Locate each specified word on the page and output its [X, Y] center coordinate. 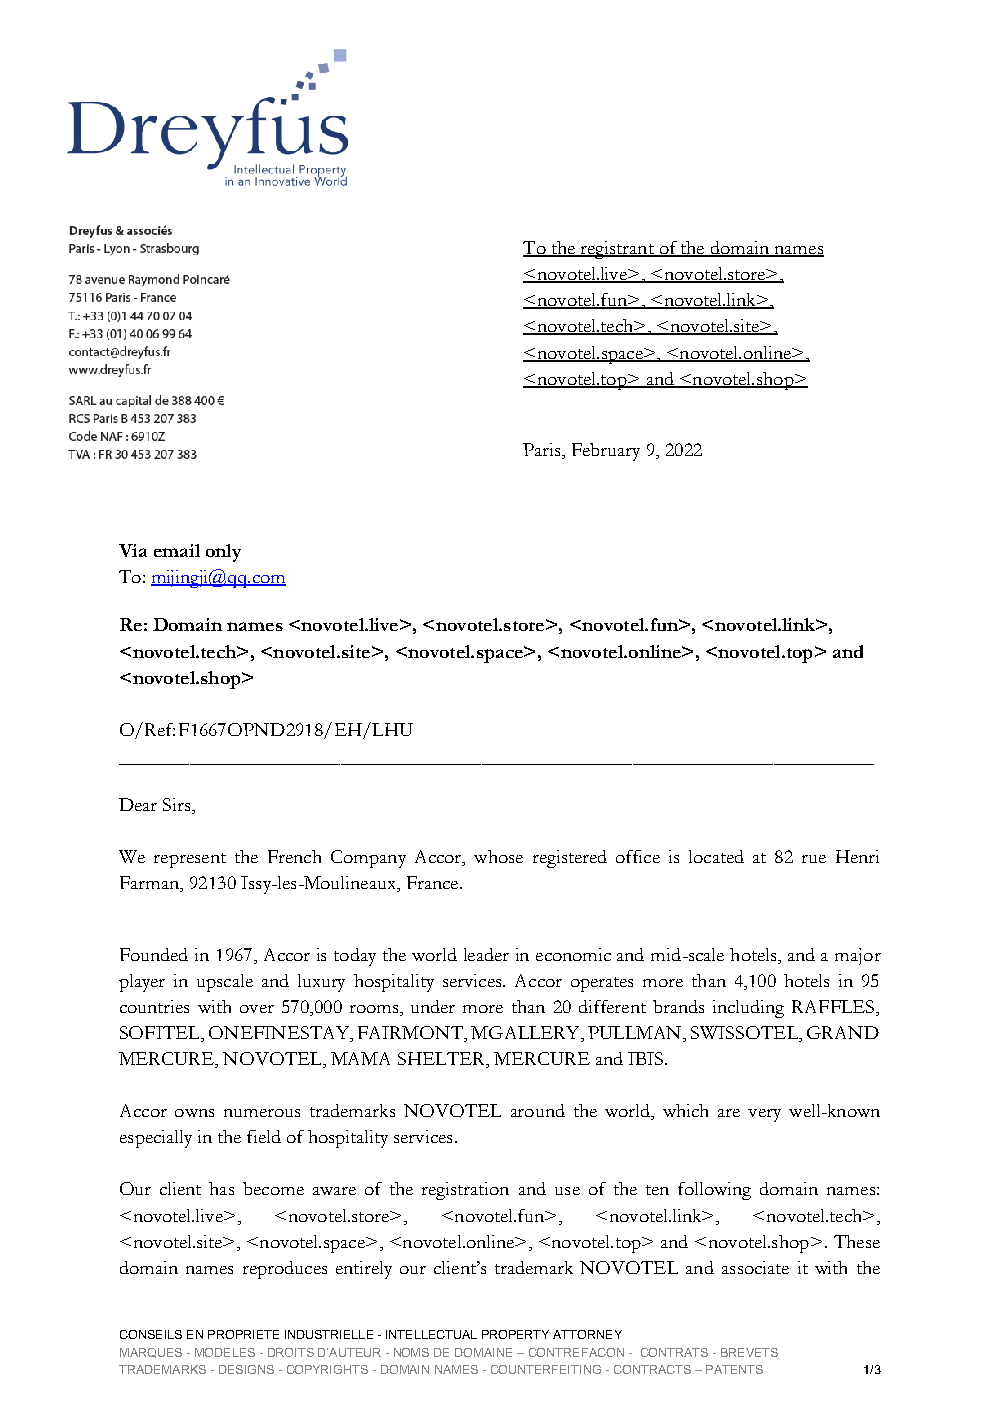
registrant [617, 250]
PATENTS [734, 1369]
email [177, 550]
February [606, 452]
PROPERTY [515, 1334]
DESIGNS [246, 1369]
